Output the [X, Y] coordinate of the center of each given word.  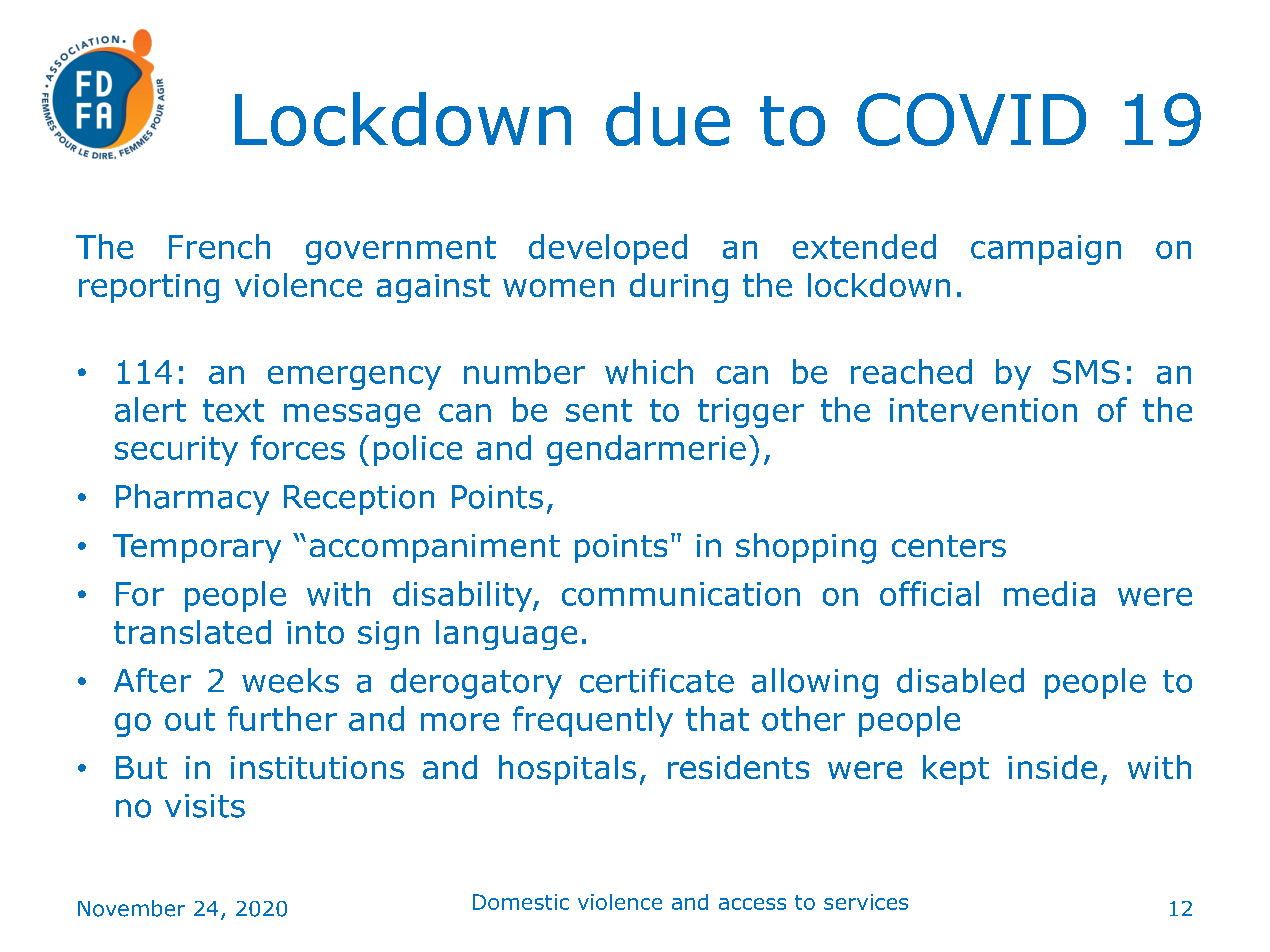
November [131, 908]
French [219, 246]
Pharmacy [192, 499]
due [668, 119]
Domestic [521, 902]
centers [949, 546]
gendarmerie [646, 450]
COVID [971, 119]
